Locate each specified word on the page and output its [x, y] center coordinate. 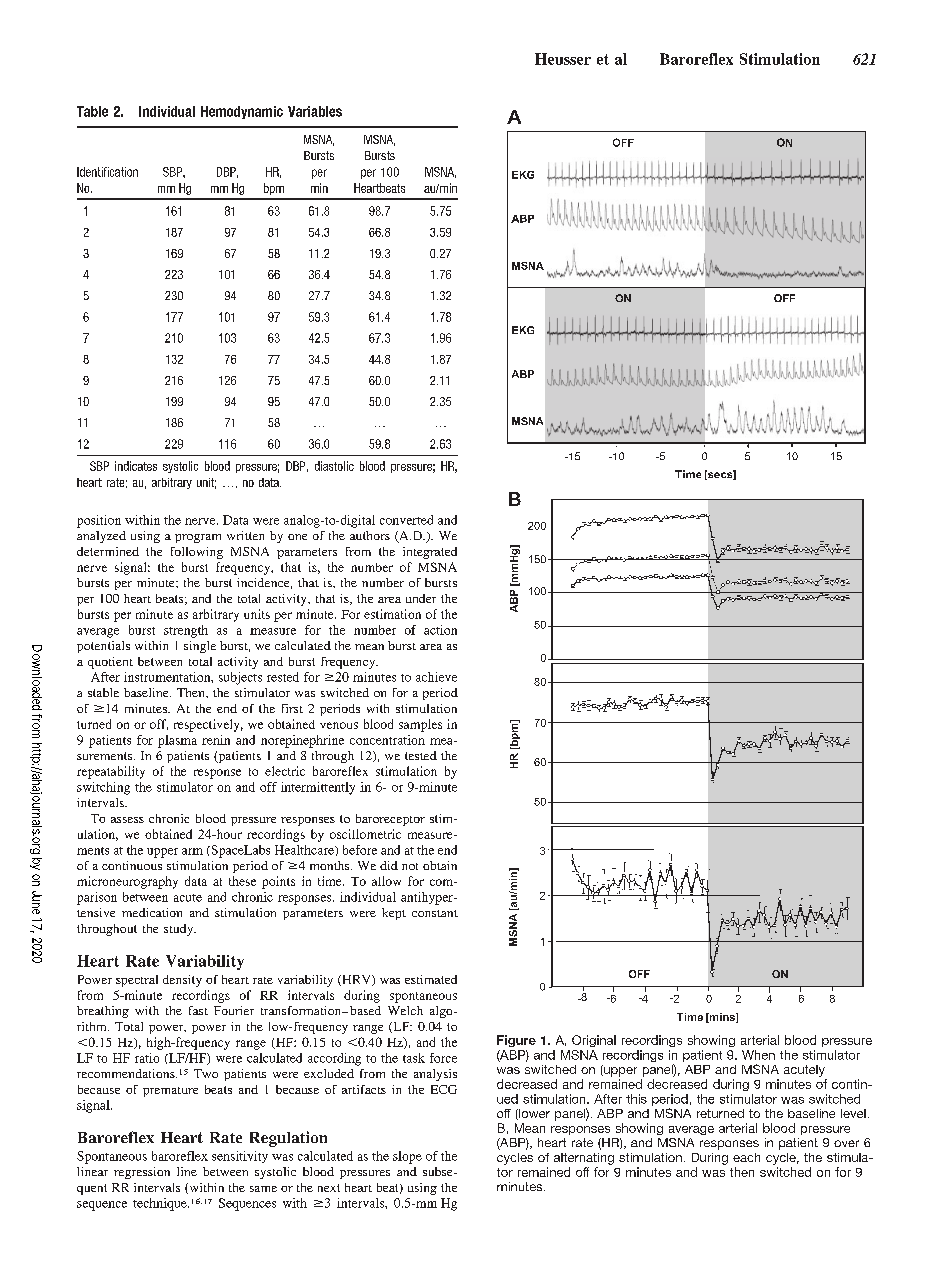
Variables [315, 111]
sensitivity [240, 1157]
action [440, 630]
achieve [436, 677]
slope [407, 1157]
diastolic [334, 466]
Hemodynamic [242, 112]
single [200, 647]
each [746, 1157]
